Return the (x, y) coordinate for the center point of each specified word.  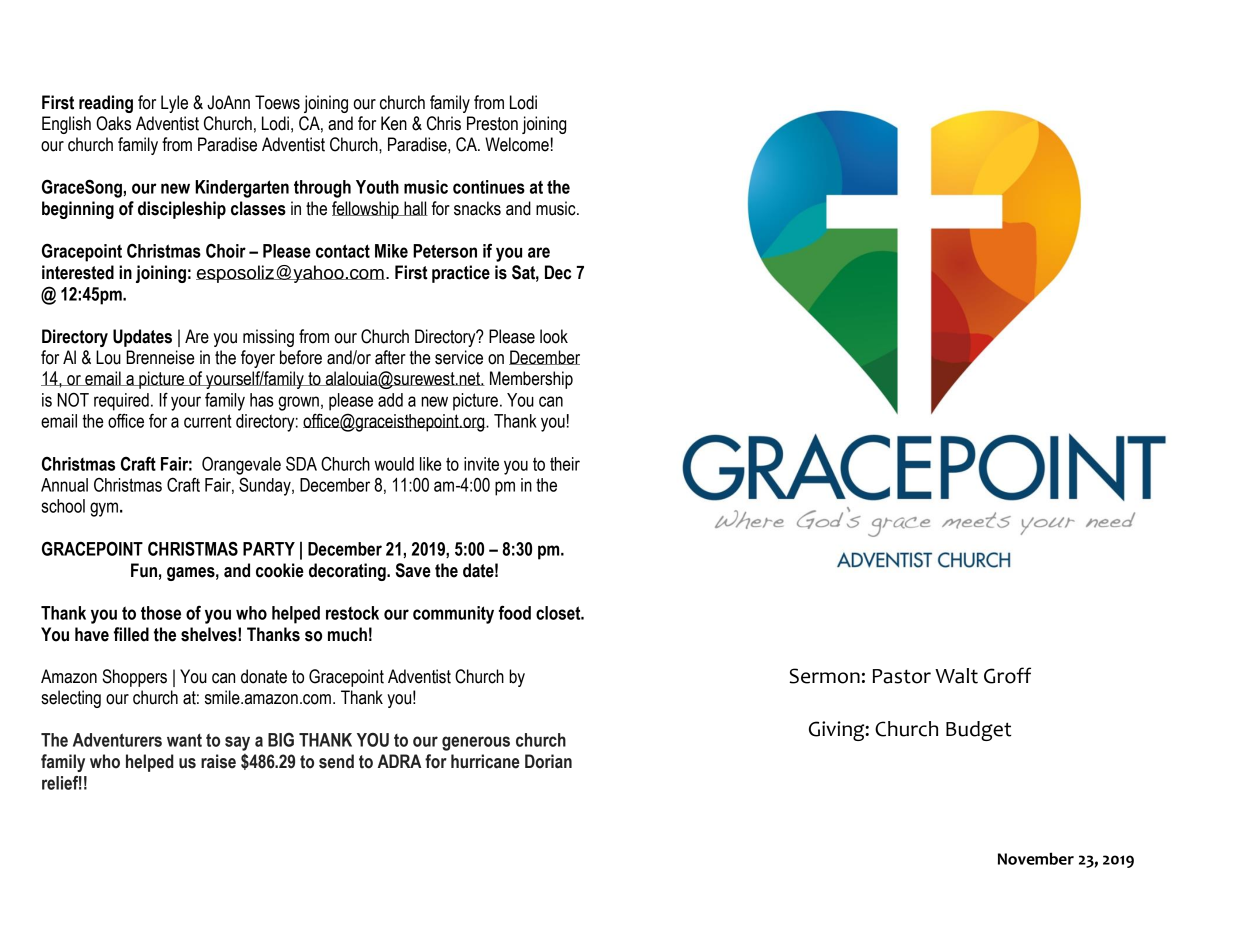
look (554, 336)
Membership (531, 380)
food (515, 612)
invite (481, 464)
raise (218, 761)
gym (104, 509)
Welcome (517, 144)
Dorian (548, 761)
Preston (492, 123)
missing (268, 338)
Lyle (174, 104)
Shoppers (134, 678)
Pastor (902, 676)
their (565, 464)
